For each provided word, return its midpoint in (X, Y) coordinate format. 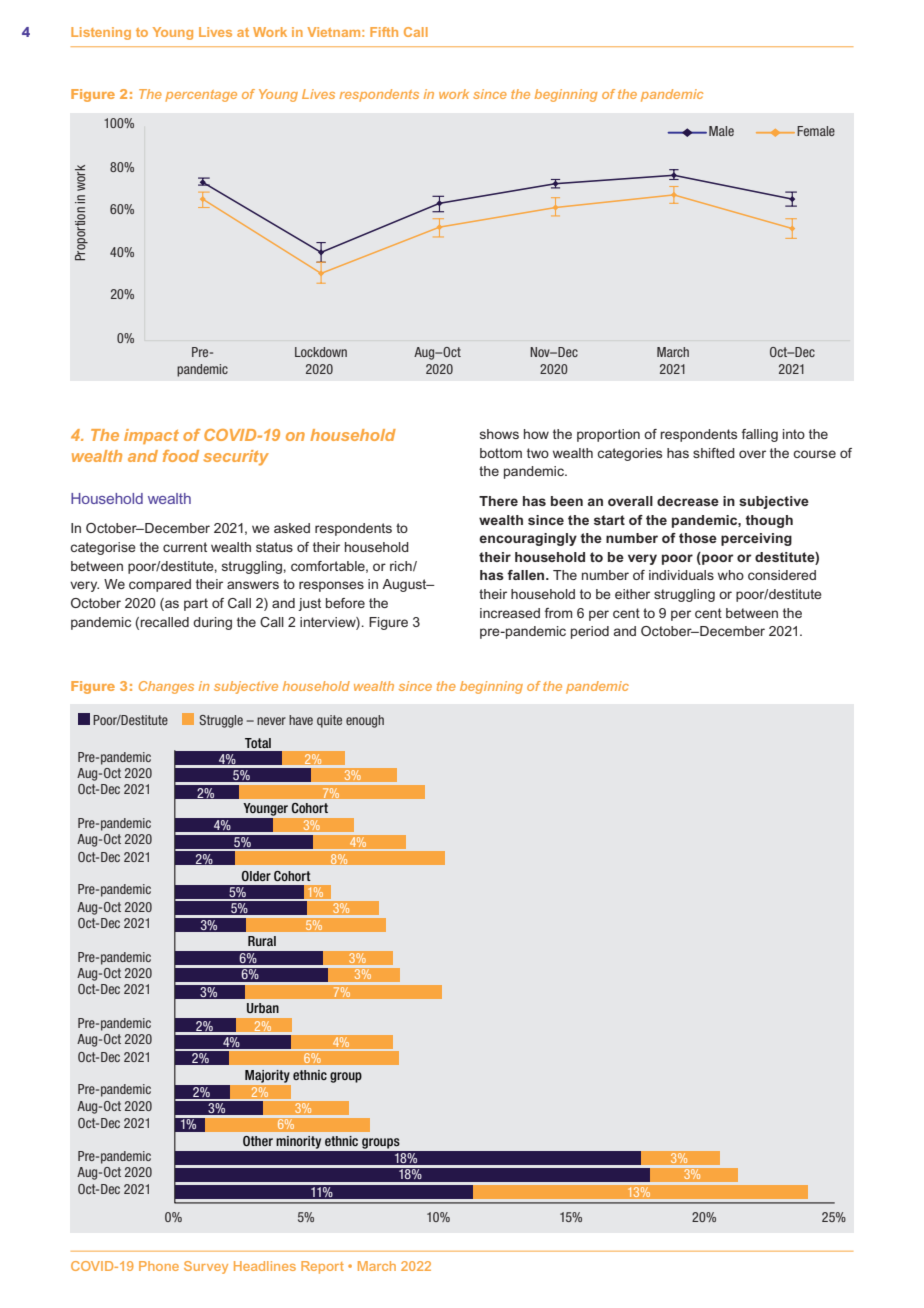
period (590, 632)
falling (759, 435)
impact (151, 436)
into (794, 434)
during (212, 623)
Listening (101, 33)
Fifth (384, 32)
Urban (263, 1008)
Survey (206, 1267)
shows (499, 434)
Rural (262, 941)
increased (510, 613)
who (731, 575)
